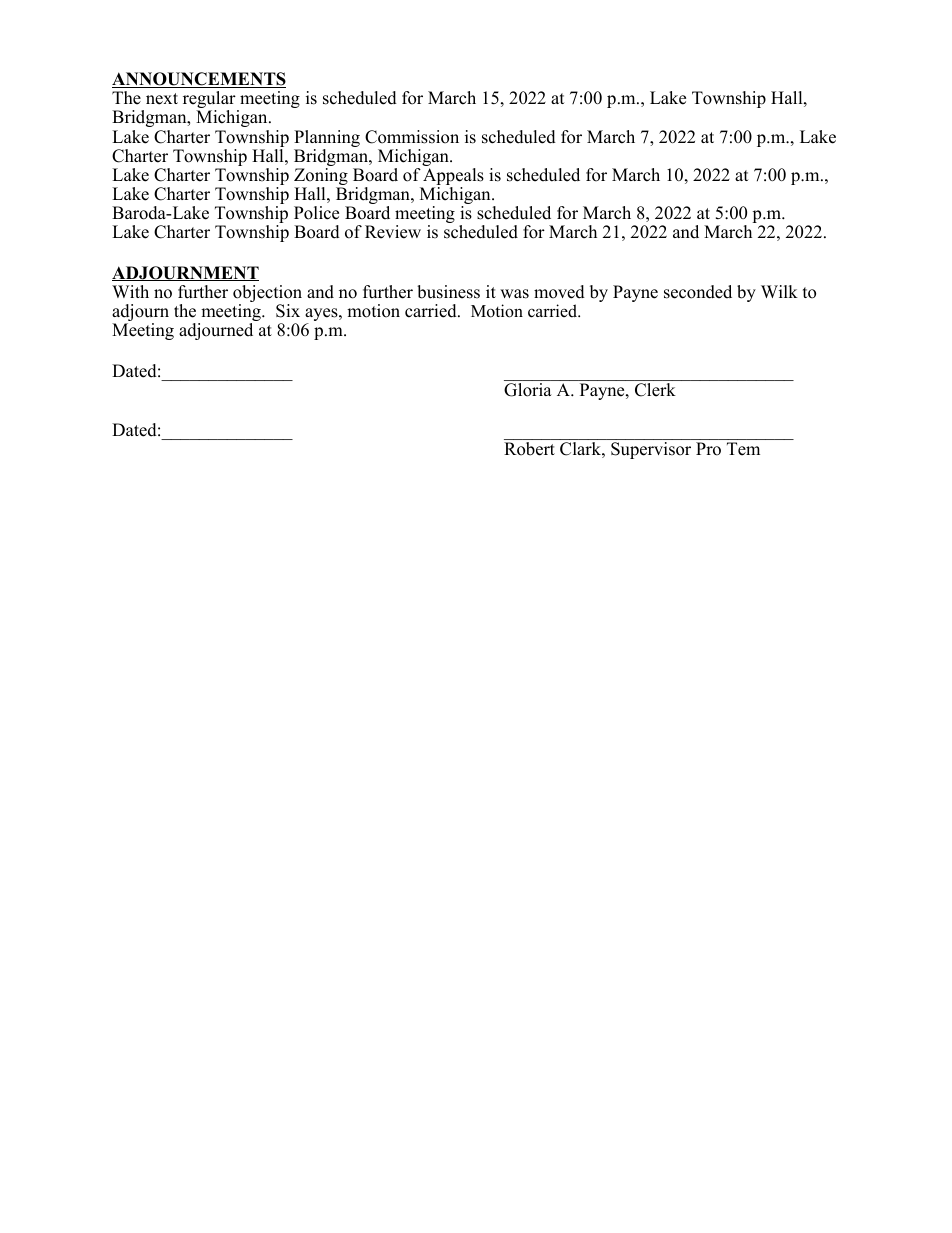 The width and height of the image is (952, 1233). I want to click on Wilk, so click(779, 291).
